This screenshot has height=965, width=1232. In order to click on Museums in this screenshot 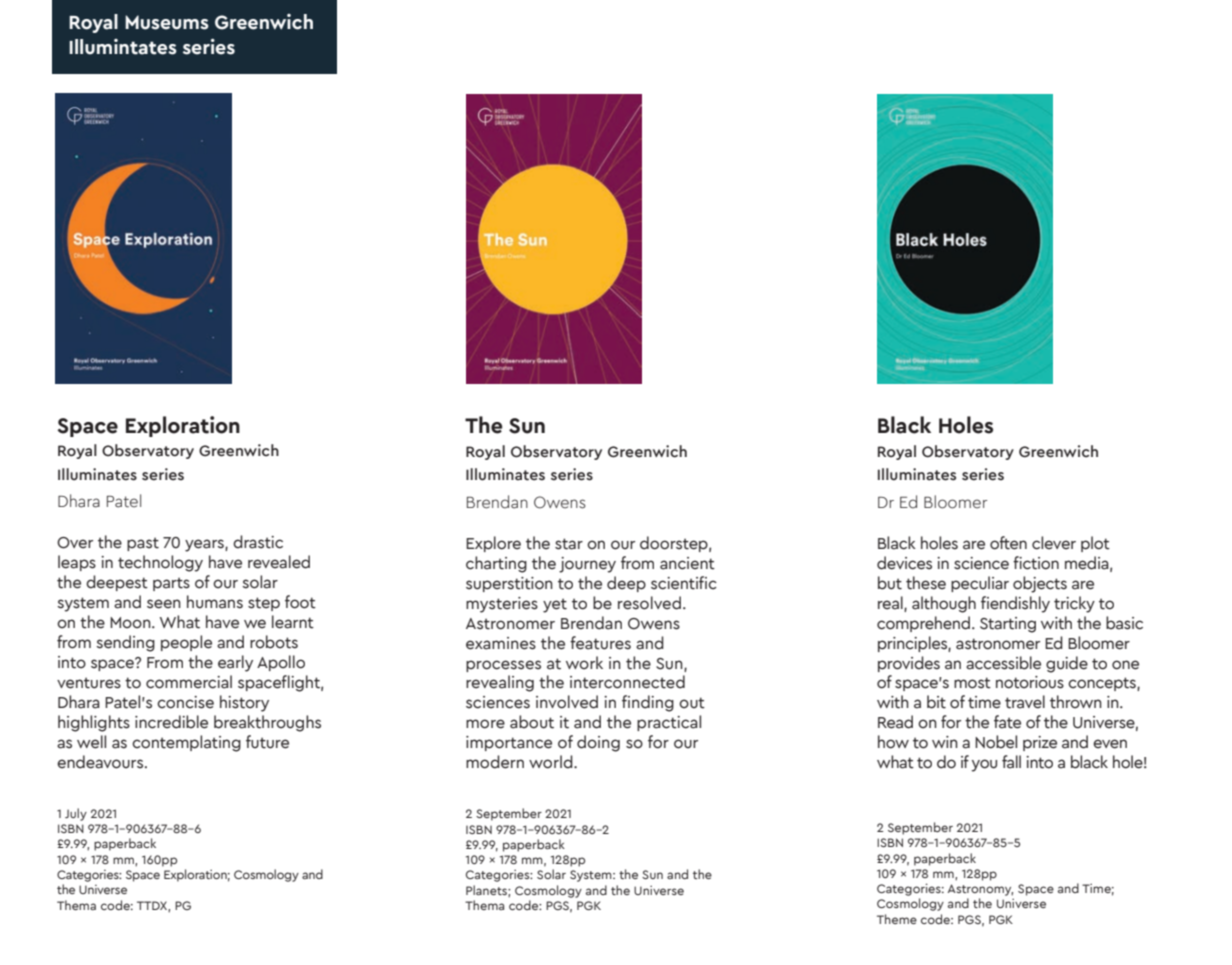, I will do `click(167, 22)`.
